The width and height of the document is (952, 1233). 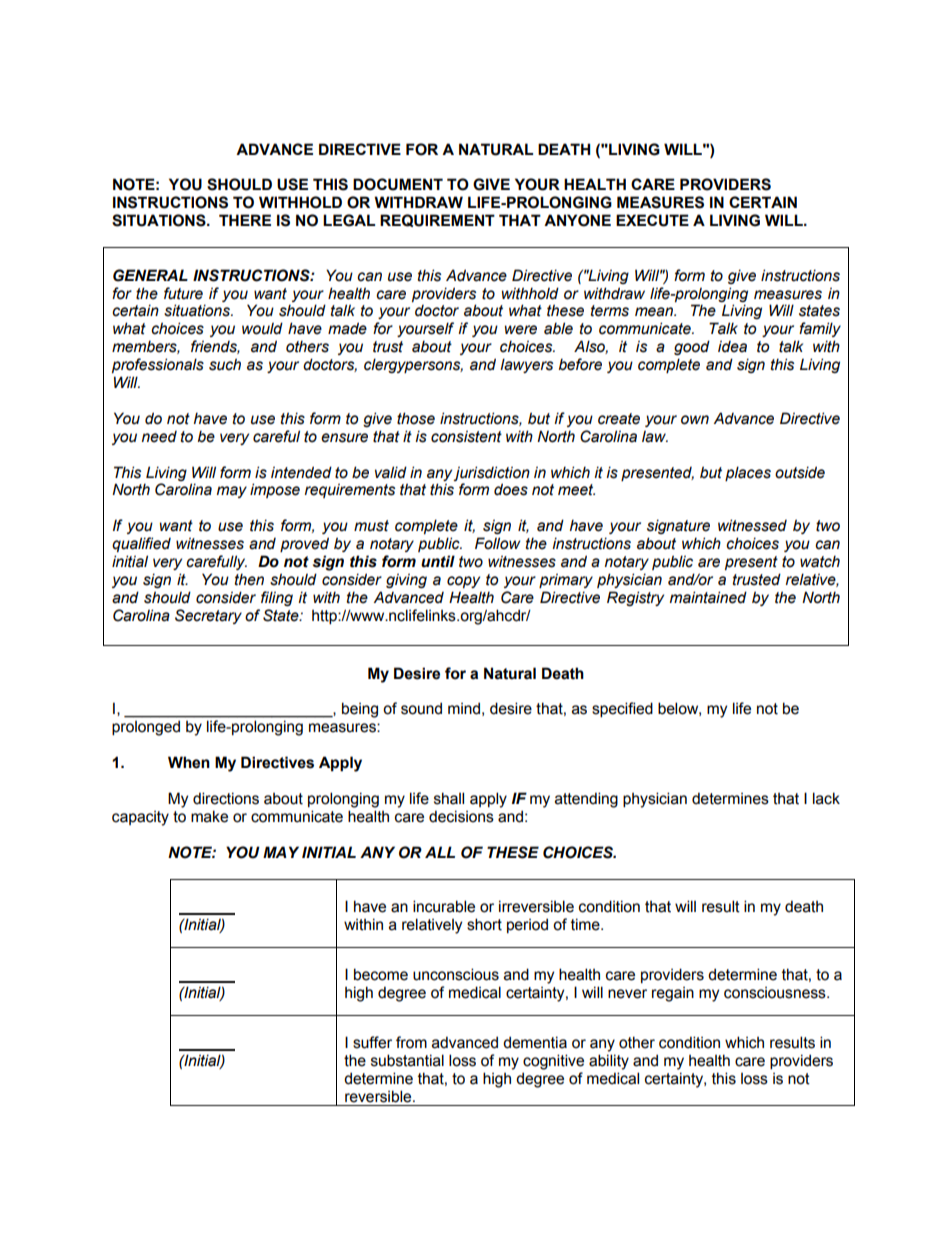 What do you see at coordinates (245, 220) in the document?
I see `THERE` at bounding box center [245, 220].
